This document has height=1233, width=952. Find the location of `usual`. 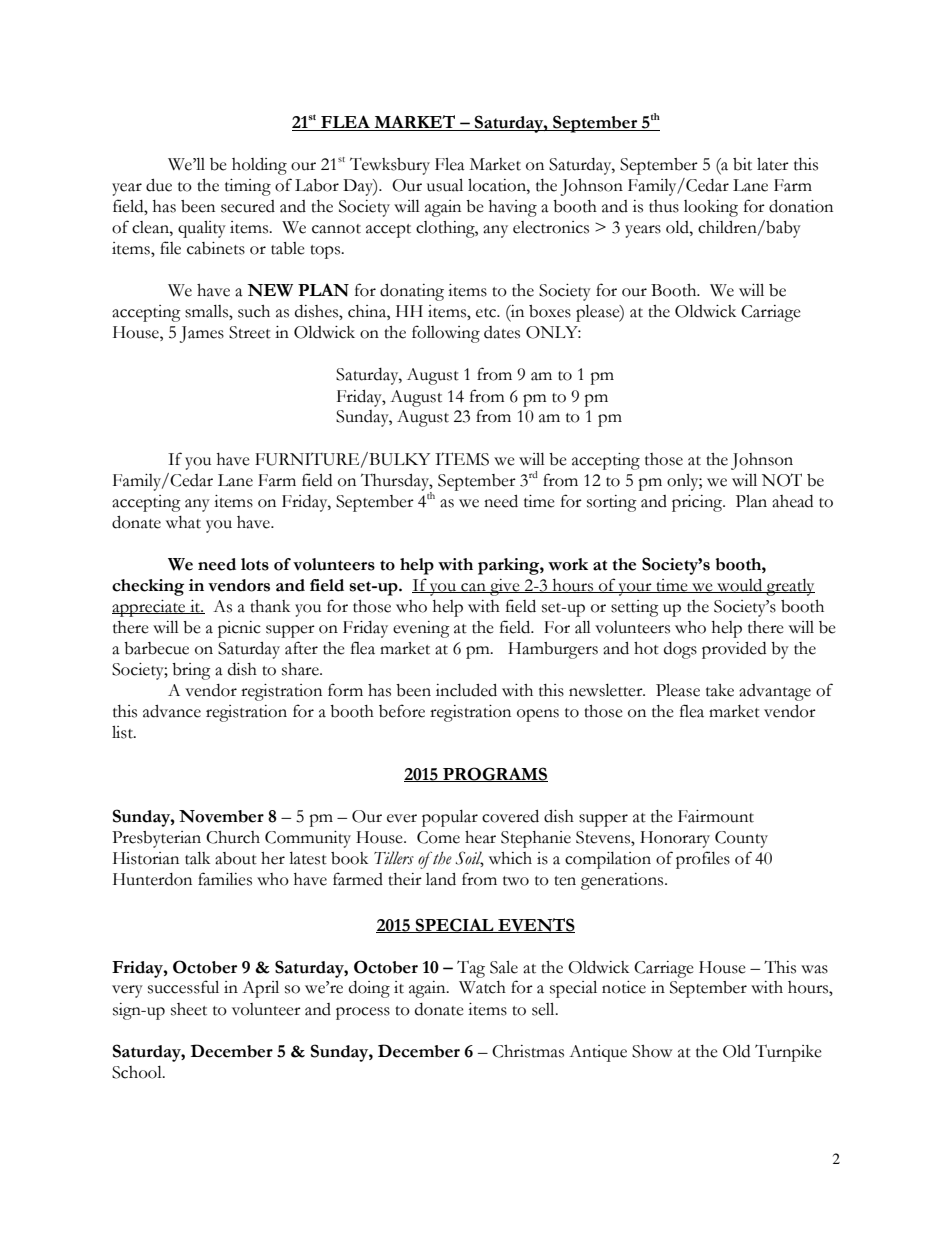

usual is located at coordinates (445, 185).
